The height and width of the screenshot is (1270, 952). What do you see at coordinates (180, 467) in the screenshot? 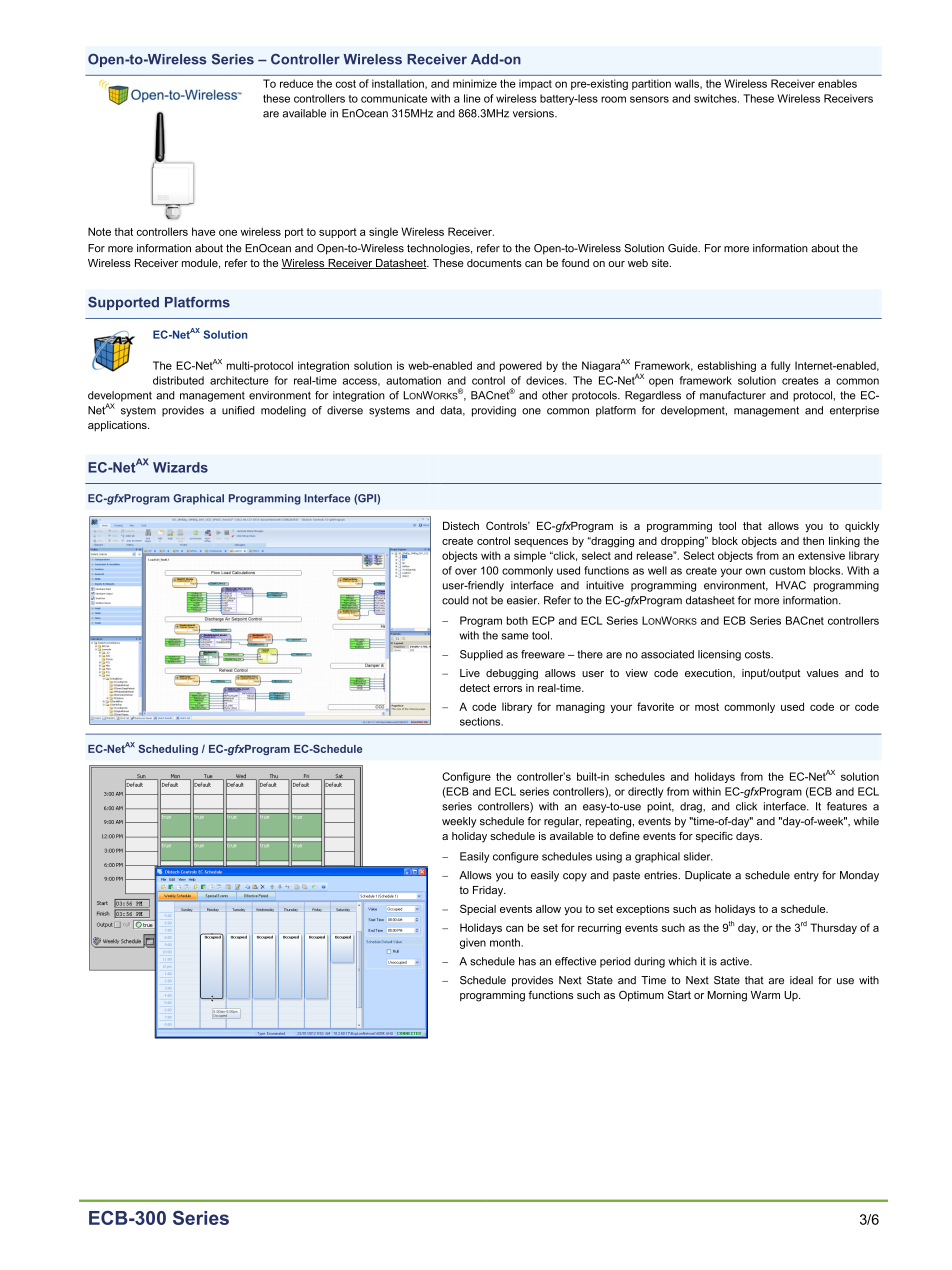
I see `Wizards` at bounding box center [180, 467].
